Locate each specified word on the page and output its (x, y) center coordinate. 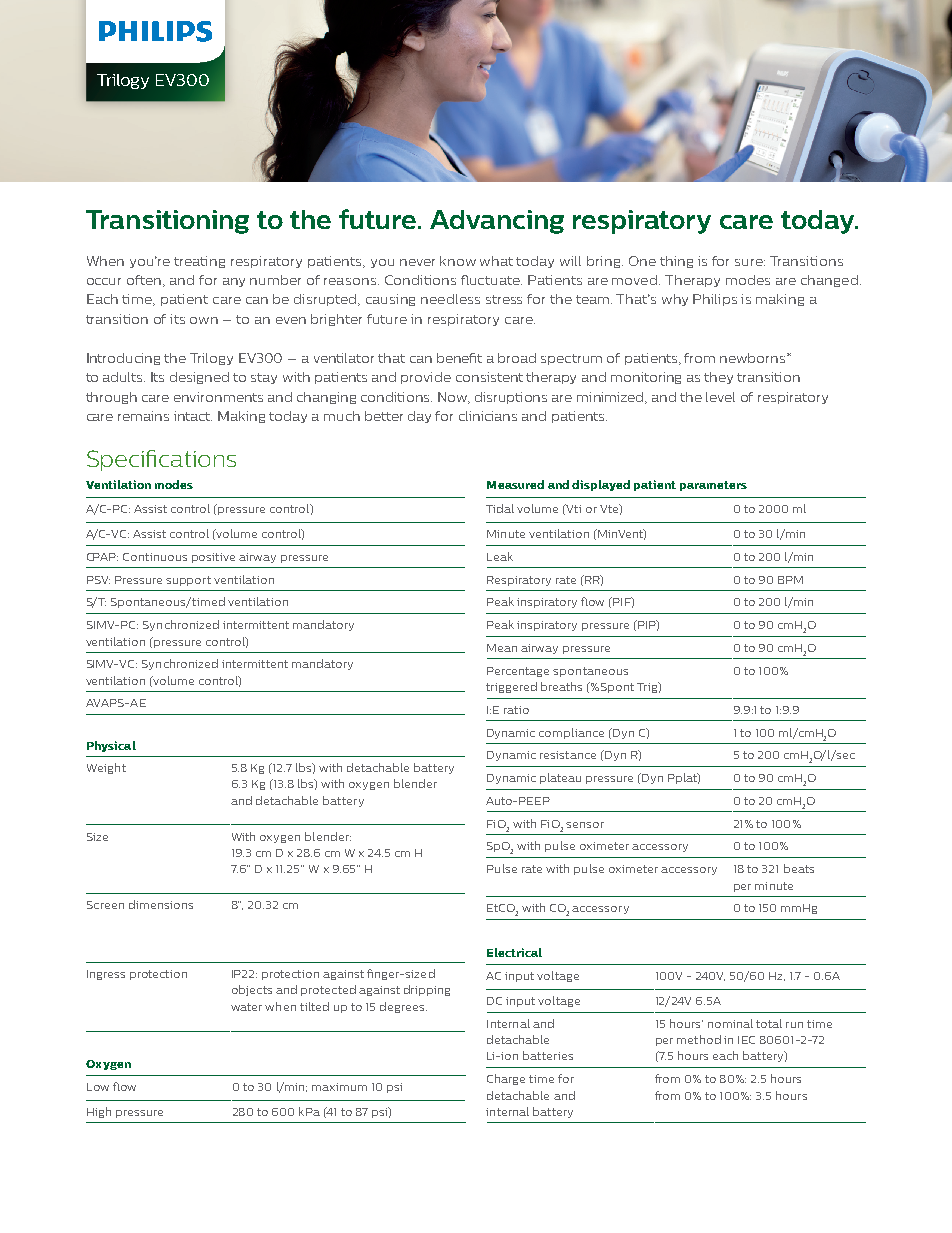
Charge (506, 1079)
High (99, 1112)
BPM (790, 580)
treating (199, 262)
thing (676, 262)
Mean (502, 648)
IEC (746, 1040)
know (458, 261)
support (188, 581)
